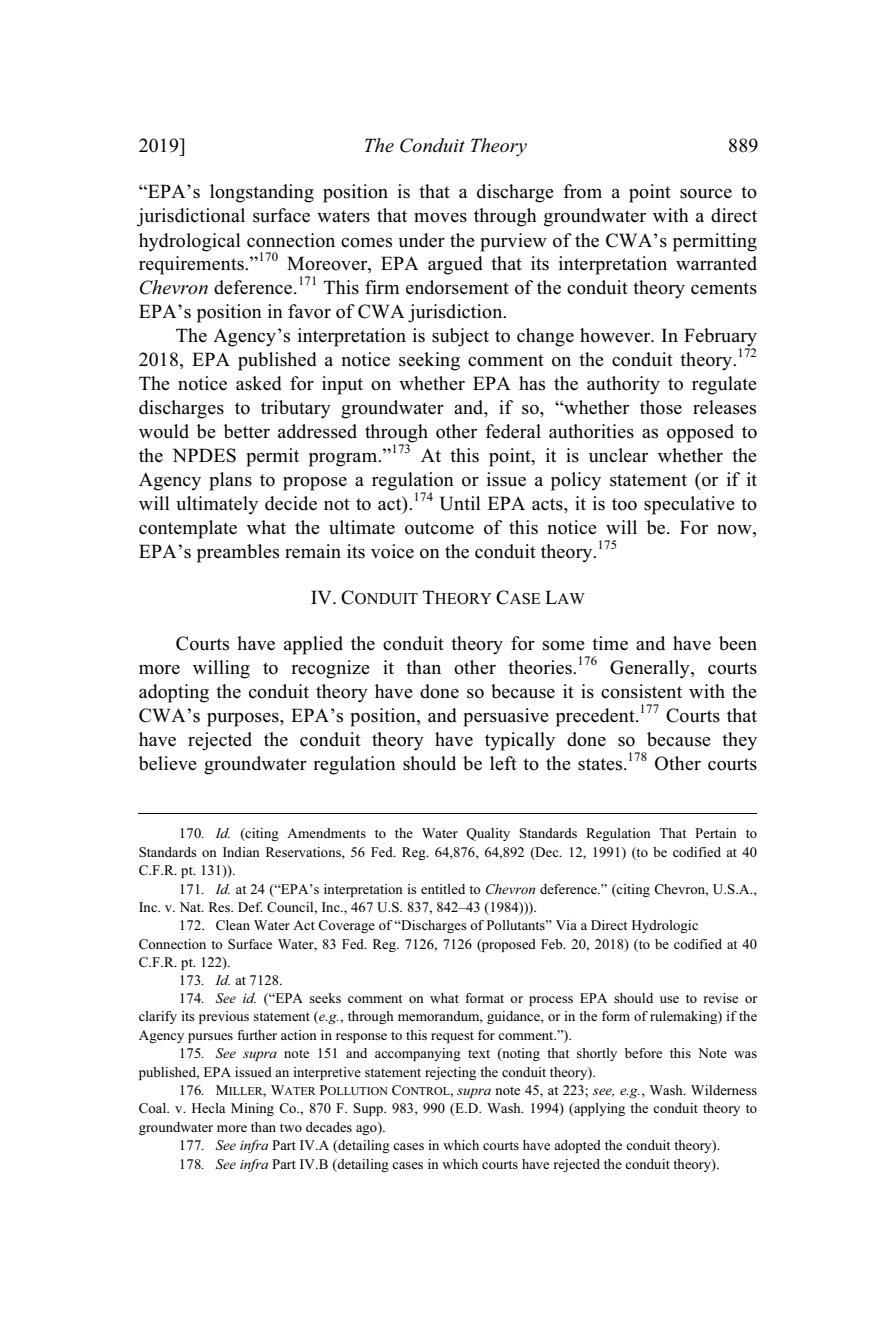 Image resolution: width=896 pixels, height=1328 pixels. I want to click on Wilderness, so click(724, 1090).
